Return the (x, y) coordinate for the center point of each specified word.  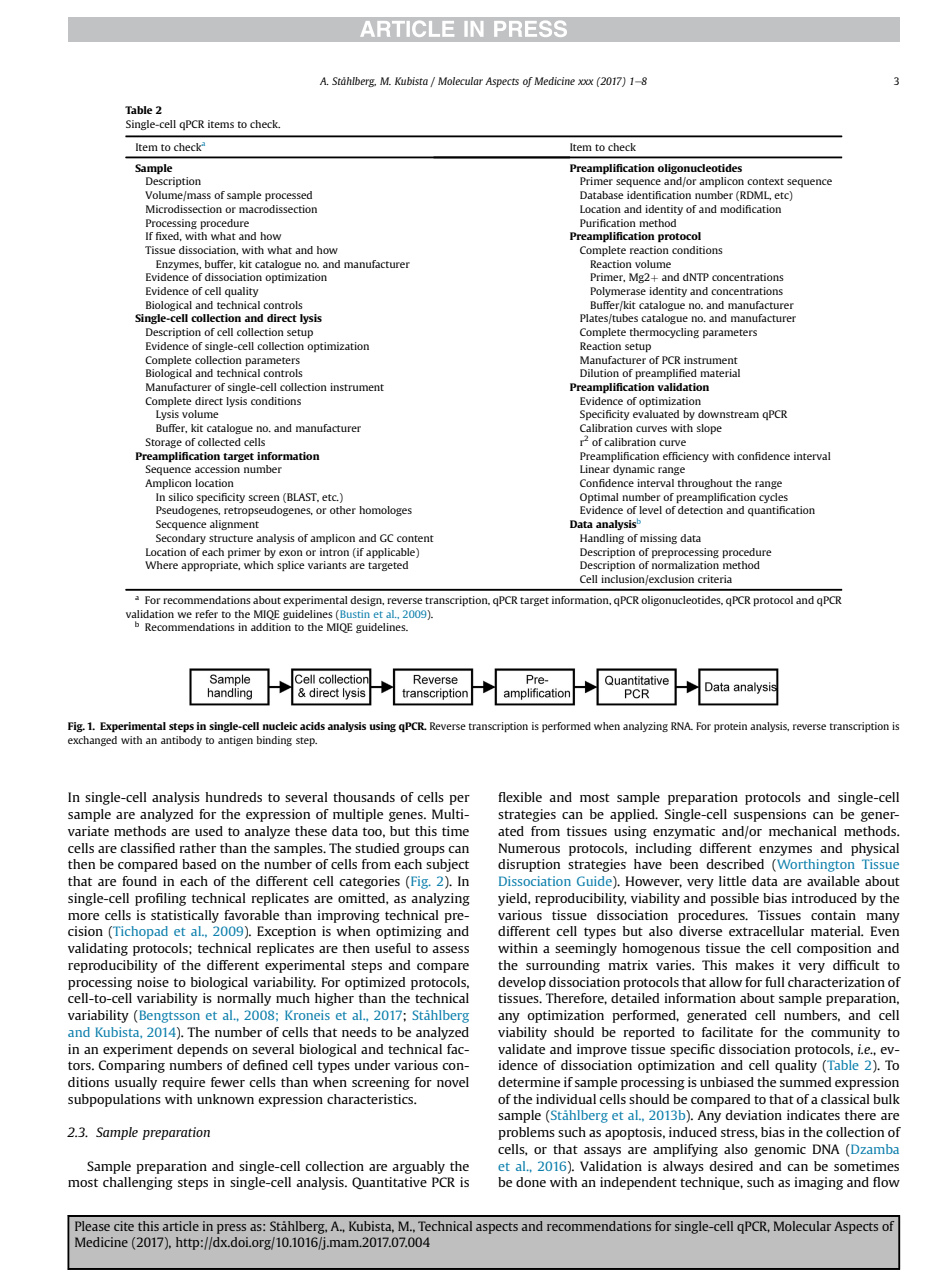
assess (450, 949)
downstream (728, 414)
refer (206, 614)
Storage (163, 443)
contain (833, 915)
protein (730, 727)
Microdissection (184, 209)
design (367, 601)
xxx (585, 82)
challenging (138, 1183)
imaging (819, 1183)
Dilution (599, 373)
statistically (185, 916)
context (765, 181)
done (531, 1182)
